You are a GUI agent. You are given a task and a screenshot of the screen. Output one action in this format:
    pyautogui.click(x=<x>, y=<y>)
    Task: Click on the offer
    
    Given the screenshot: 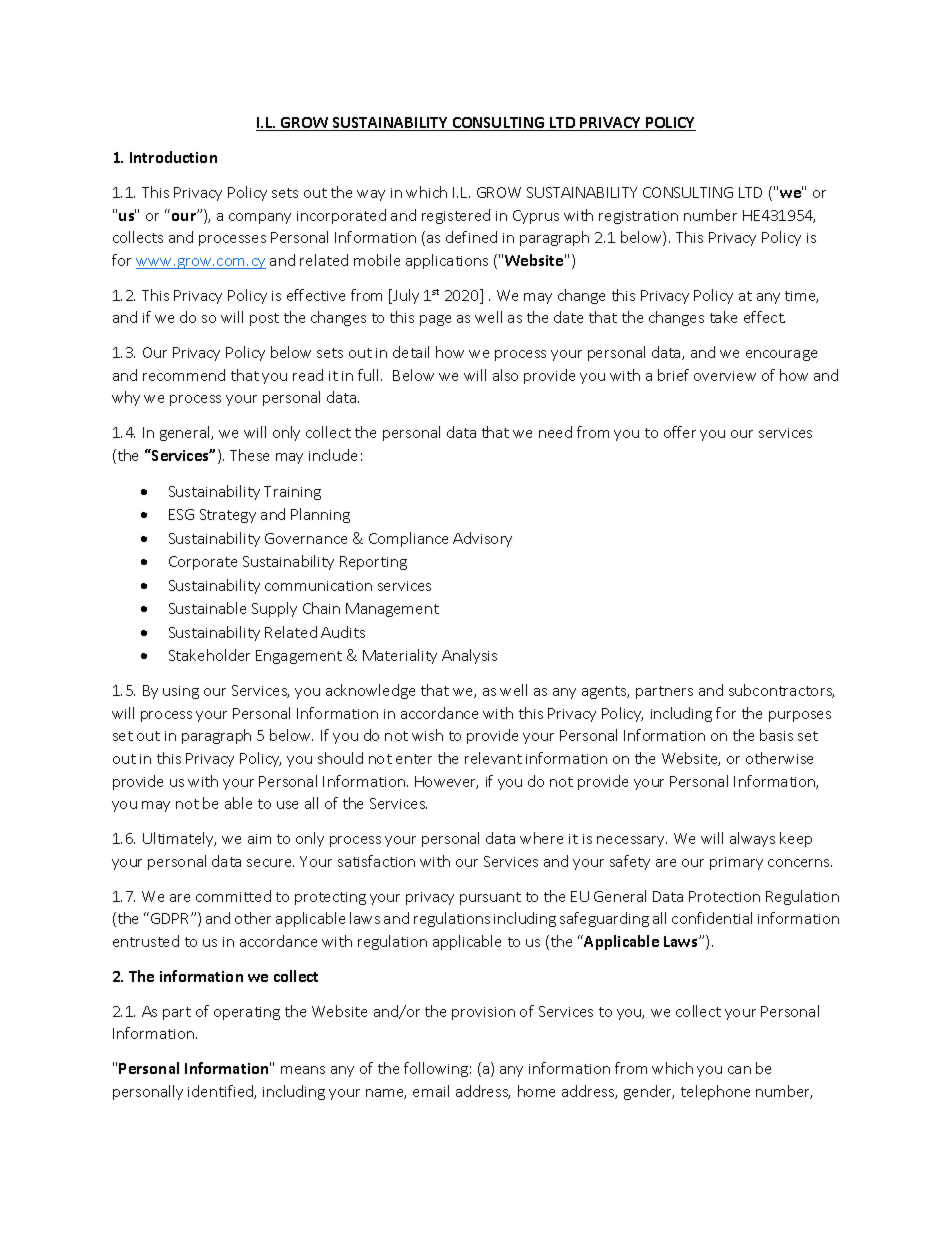 What is the action you would take?
    pyautogui.click(x=680, y=432)
